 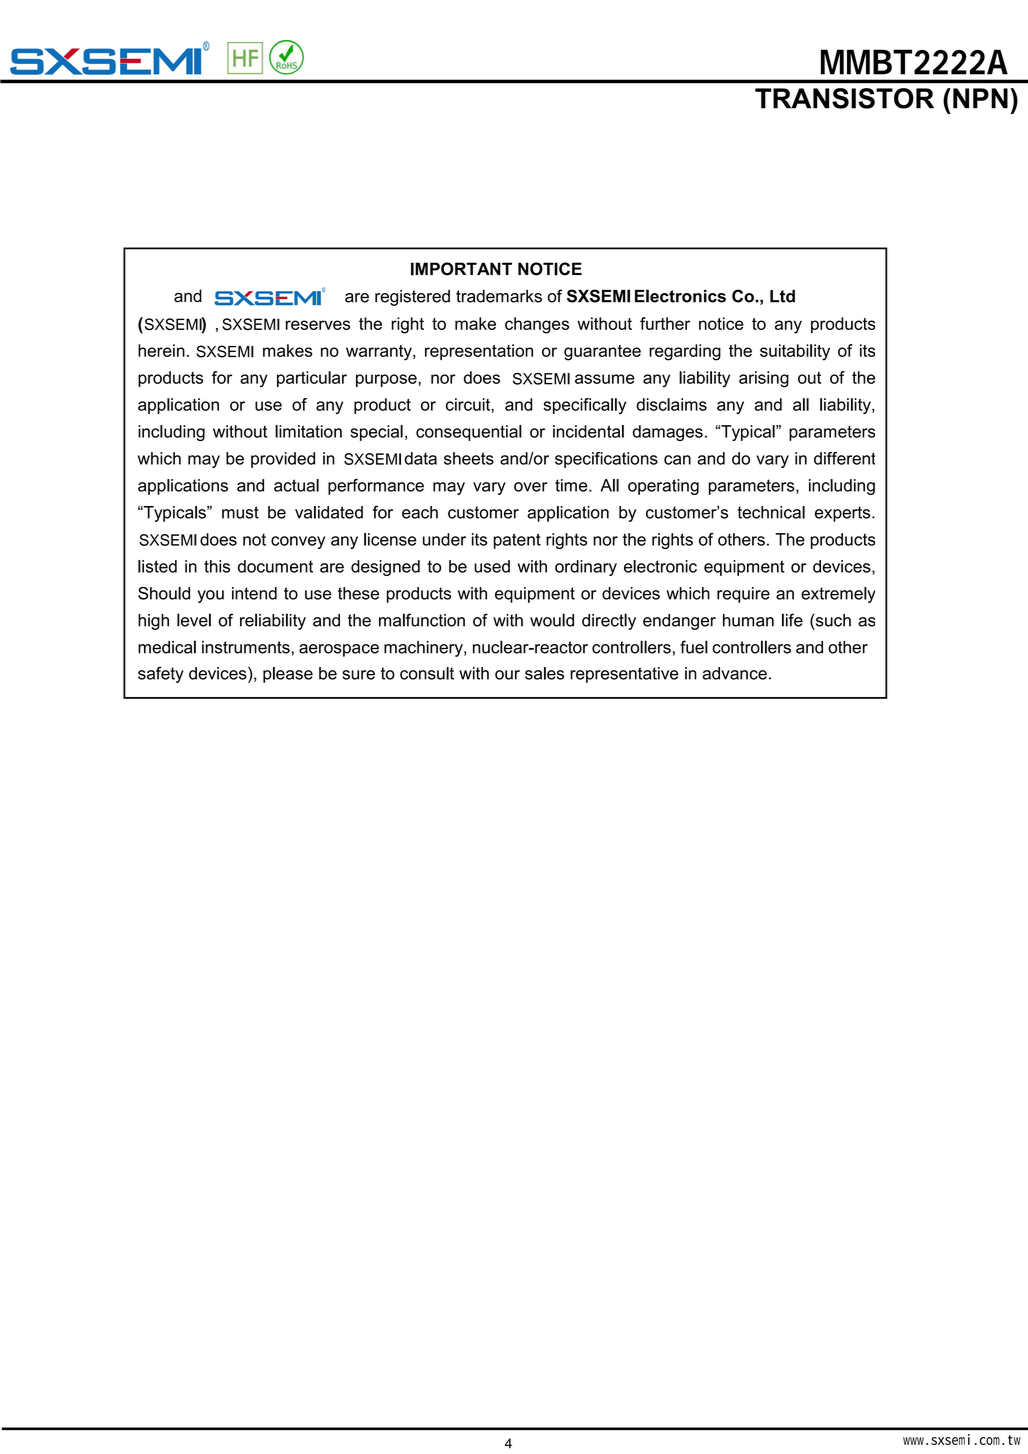 What do you see at coordinates (844, 98) in the screenshot?
I see `TRANSISTOR` at bounding box center [844, 98].
